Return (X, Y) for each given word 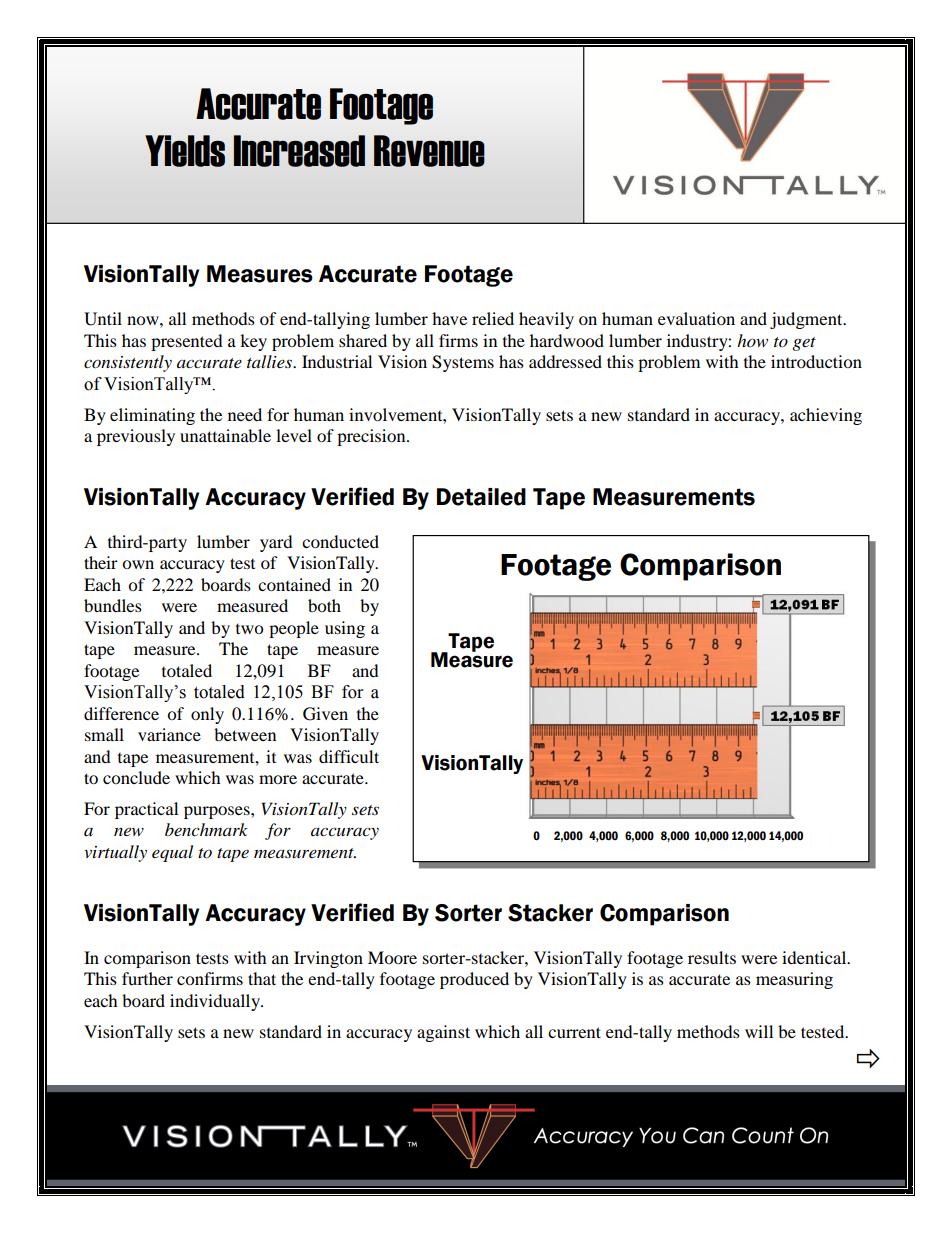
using (345, 629)
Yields (185, 151)
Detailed (481, 497)
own (138, 564)
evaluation (696, 318)
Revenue (429, 151)
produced (474, 980)
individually (216, 1002)
